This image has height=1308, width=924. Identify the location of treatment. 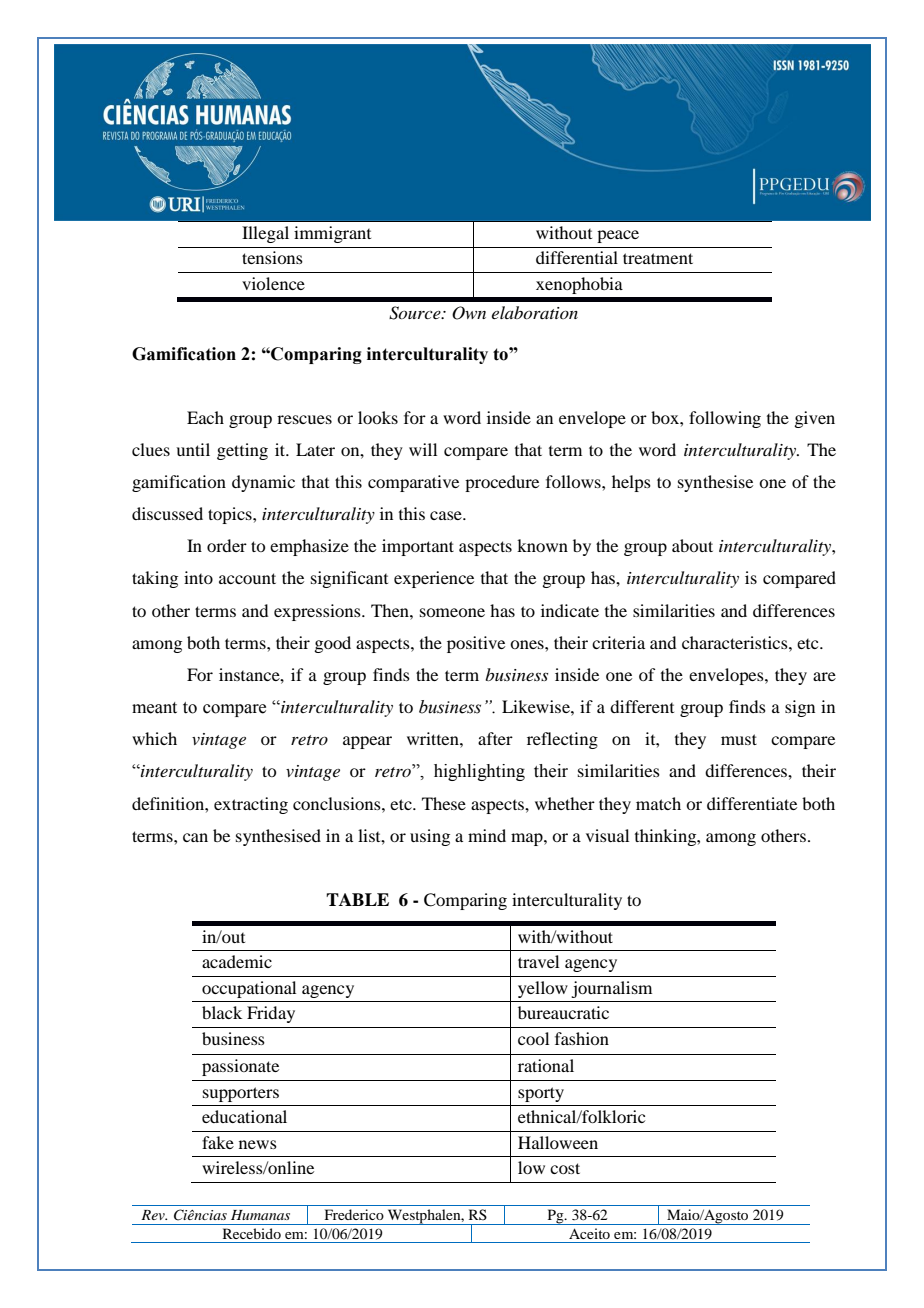
(658, 258).
